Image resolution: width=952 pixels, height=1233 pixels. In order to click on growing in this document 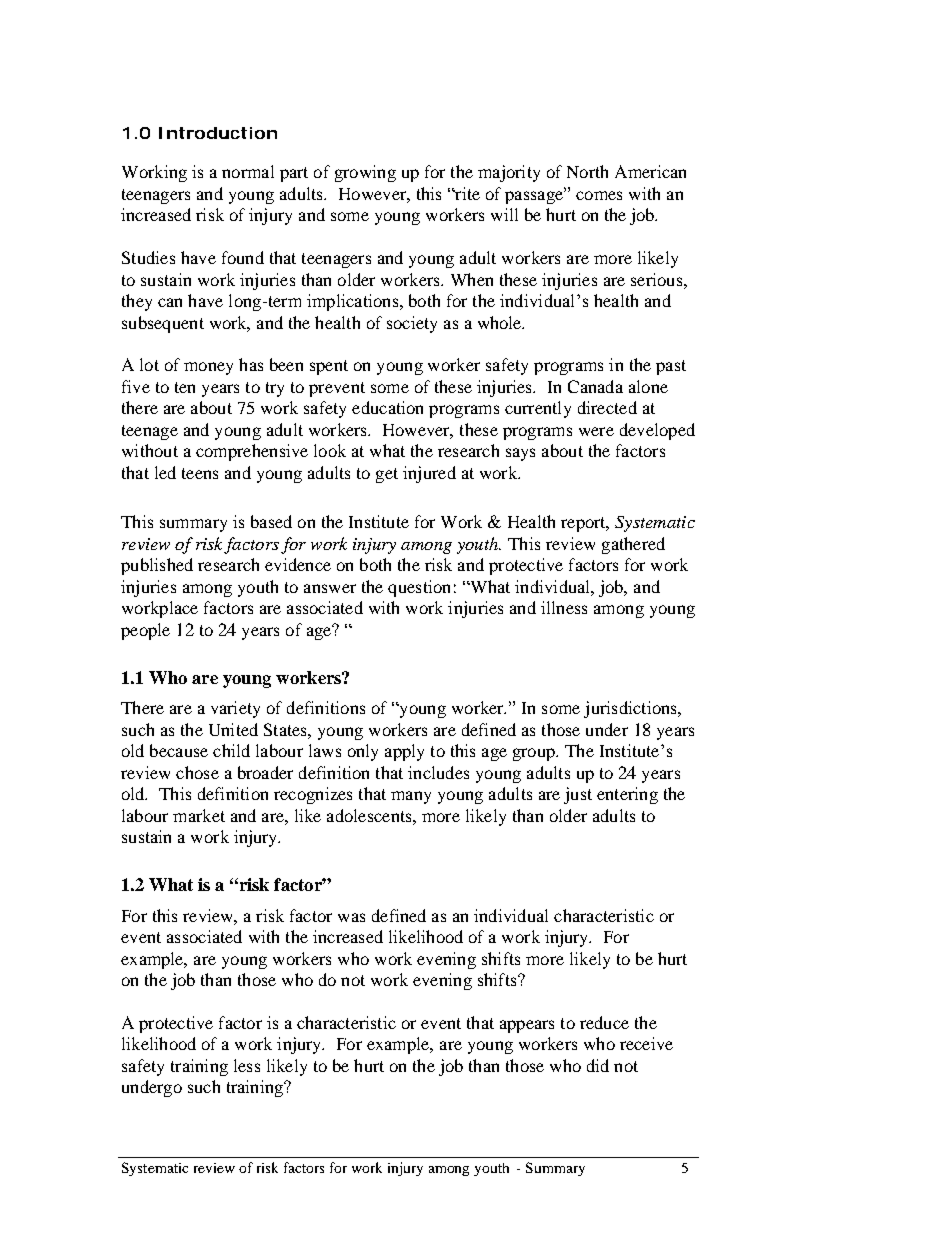, I will do `click(365, 173)`.
